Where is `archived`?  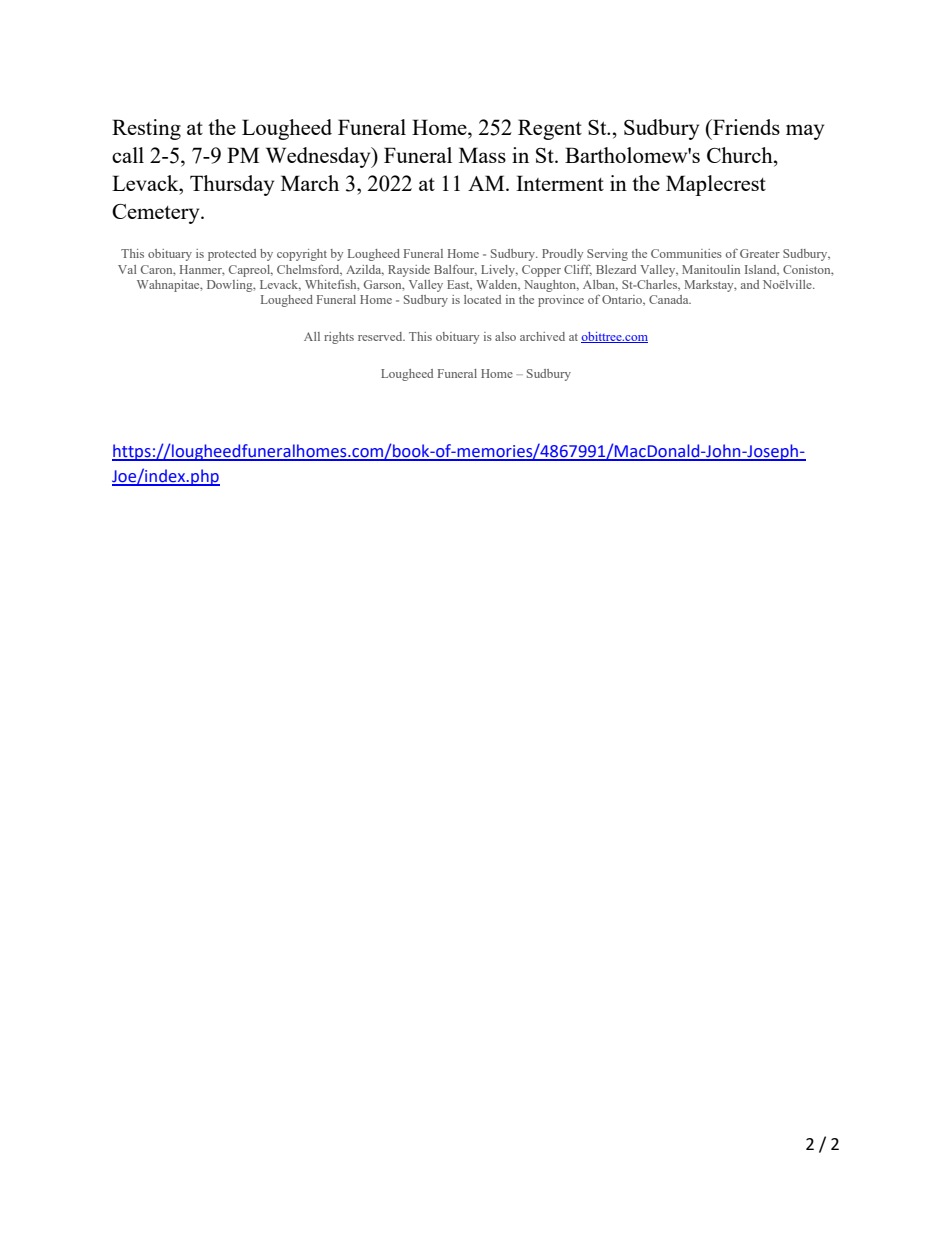
archived is located at coordinates (542, 336).
